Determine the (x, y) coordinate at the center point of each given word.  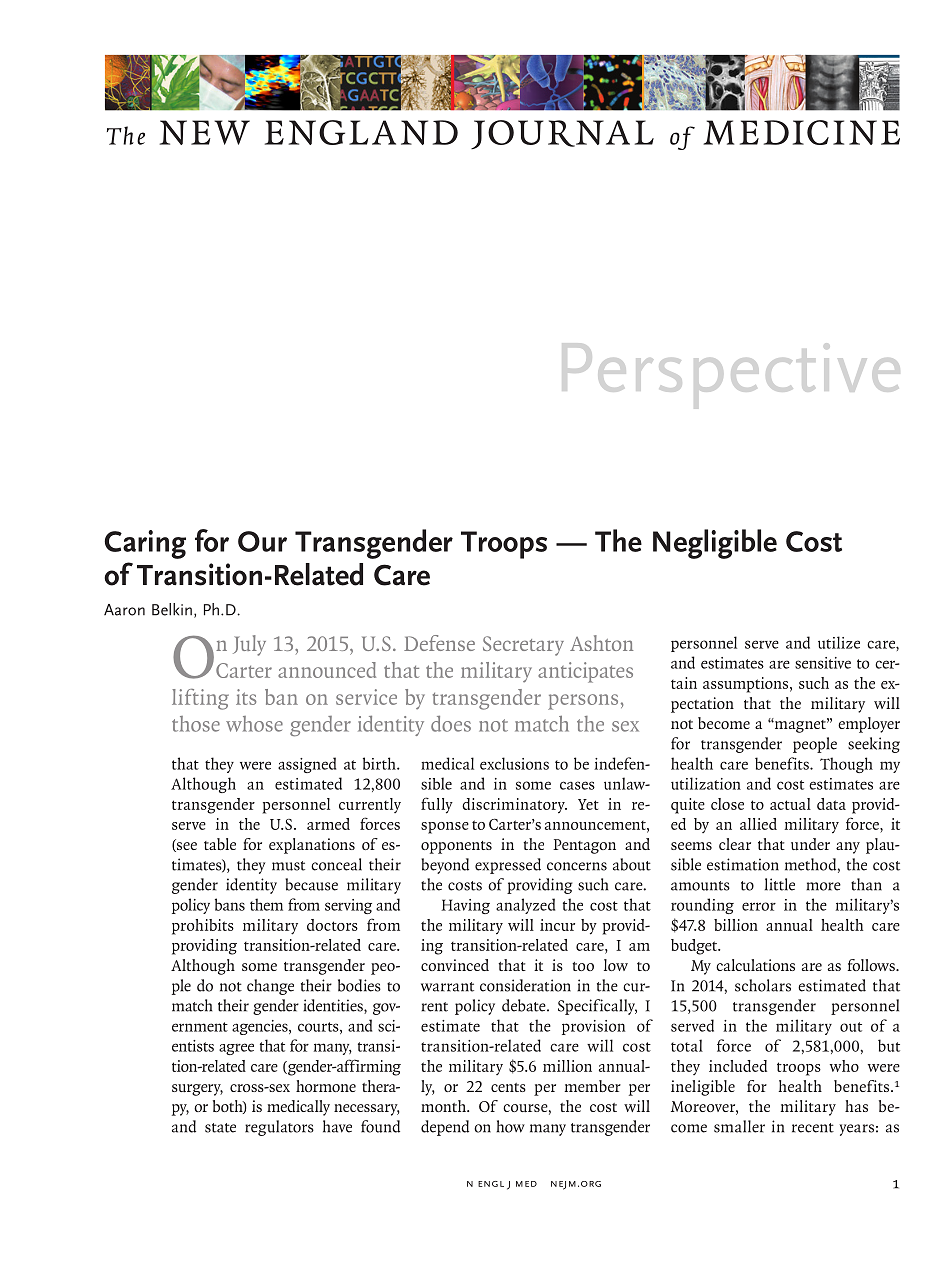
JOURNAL (562, 134)
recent (813, 1128)
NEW (205, 132)
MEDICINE (801, 132)
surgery (197, 1090)
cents (508, 1087)
